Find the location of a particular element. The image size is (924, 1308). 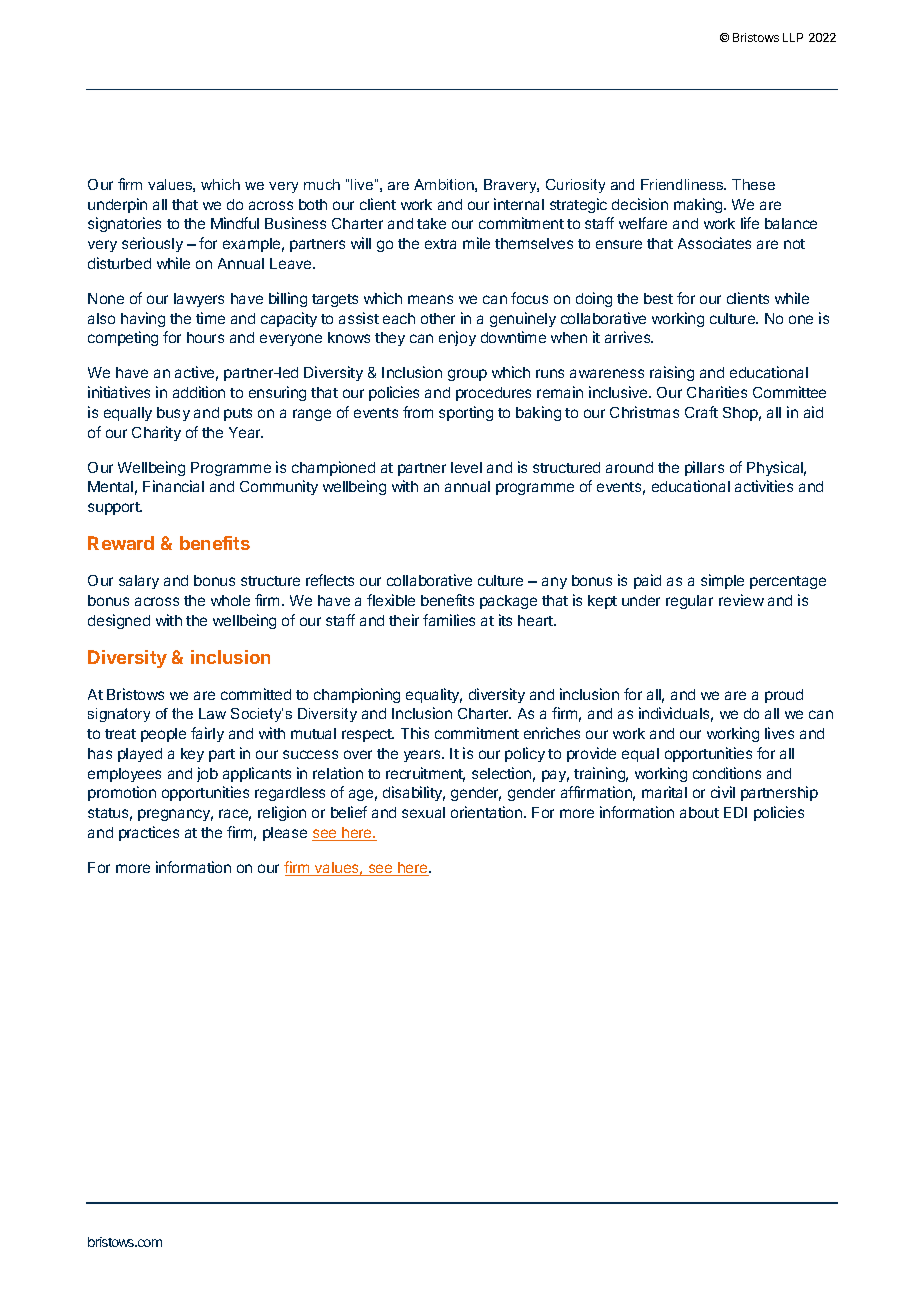

flexible is located at coordinates (391, 600).
